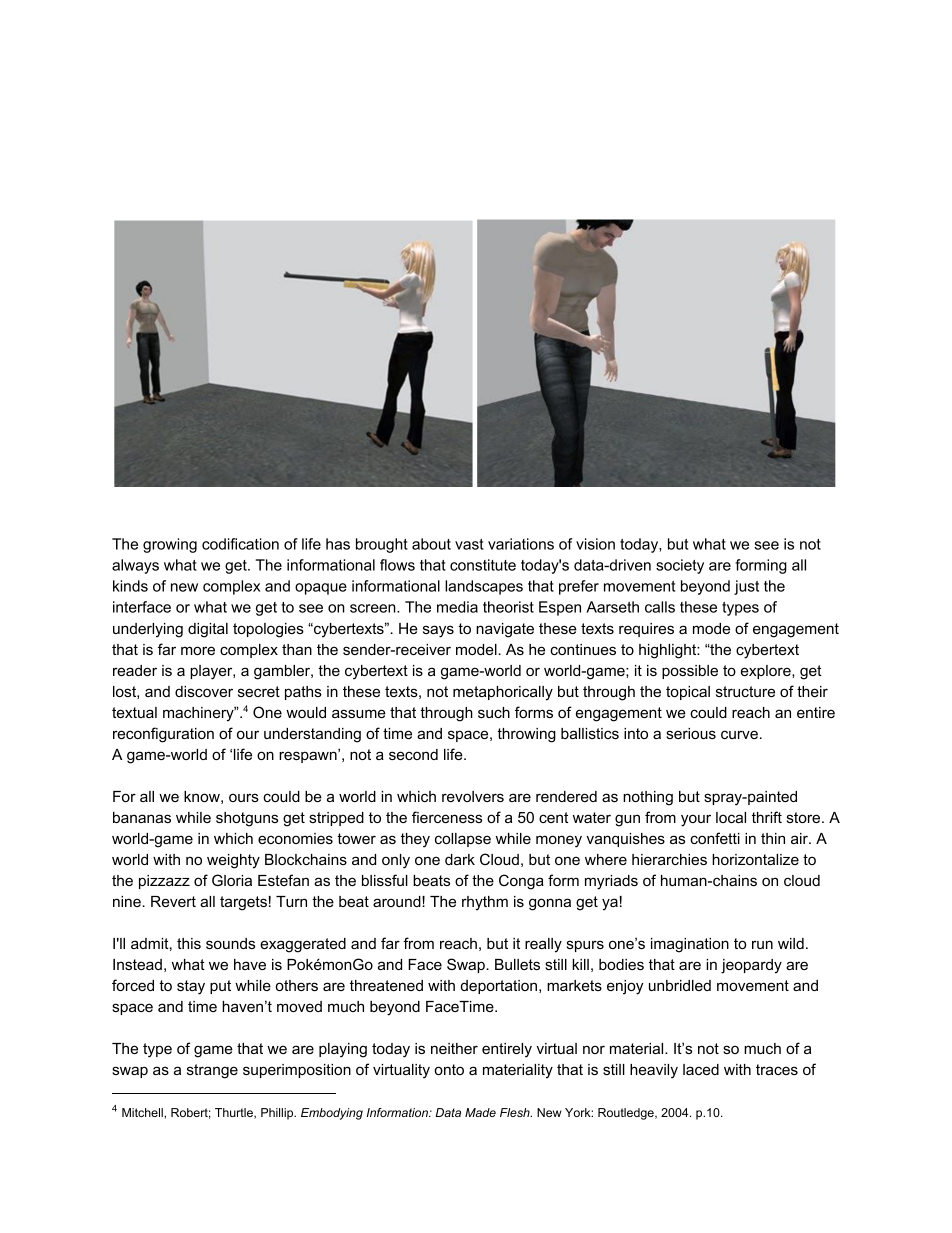 The width and height of the screenshot is (952, 1233). What do you see at coordinates (240, 544) in the screenshot?
I see `codification` at bounding box center [240, 544].
